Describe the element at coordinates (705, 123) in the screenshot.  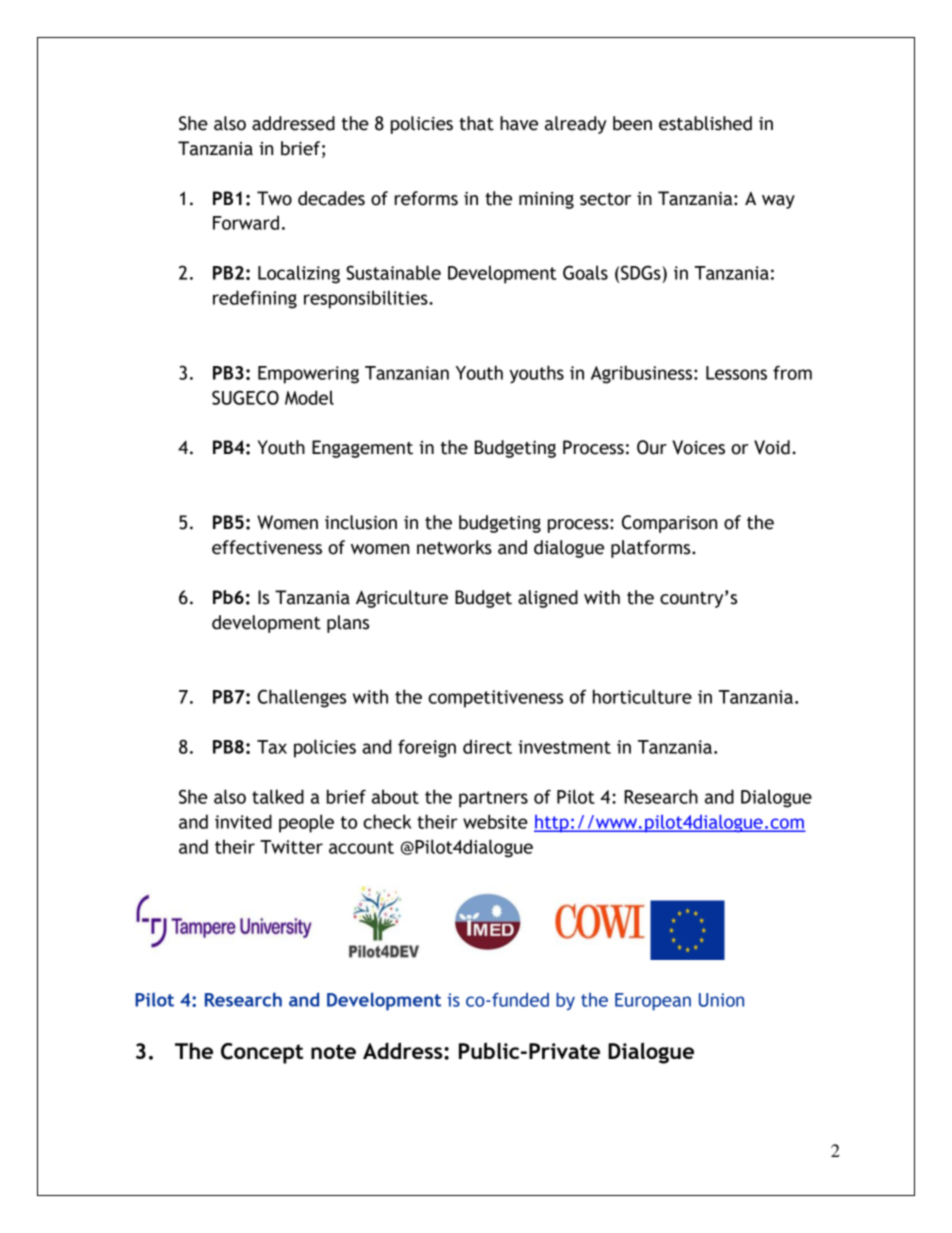
I see `established` at that location.
